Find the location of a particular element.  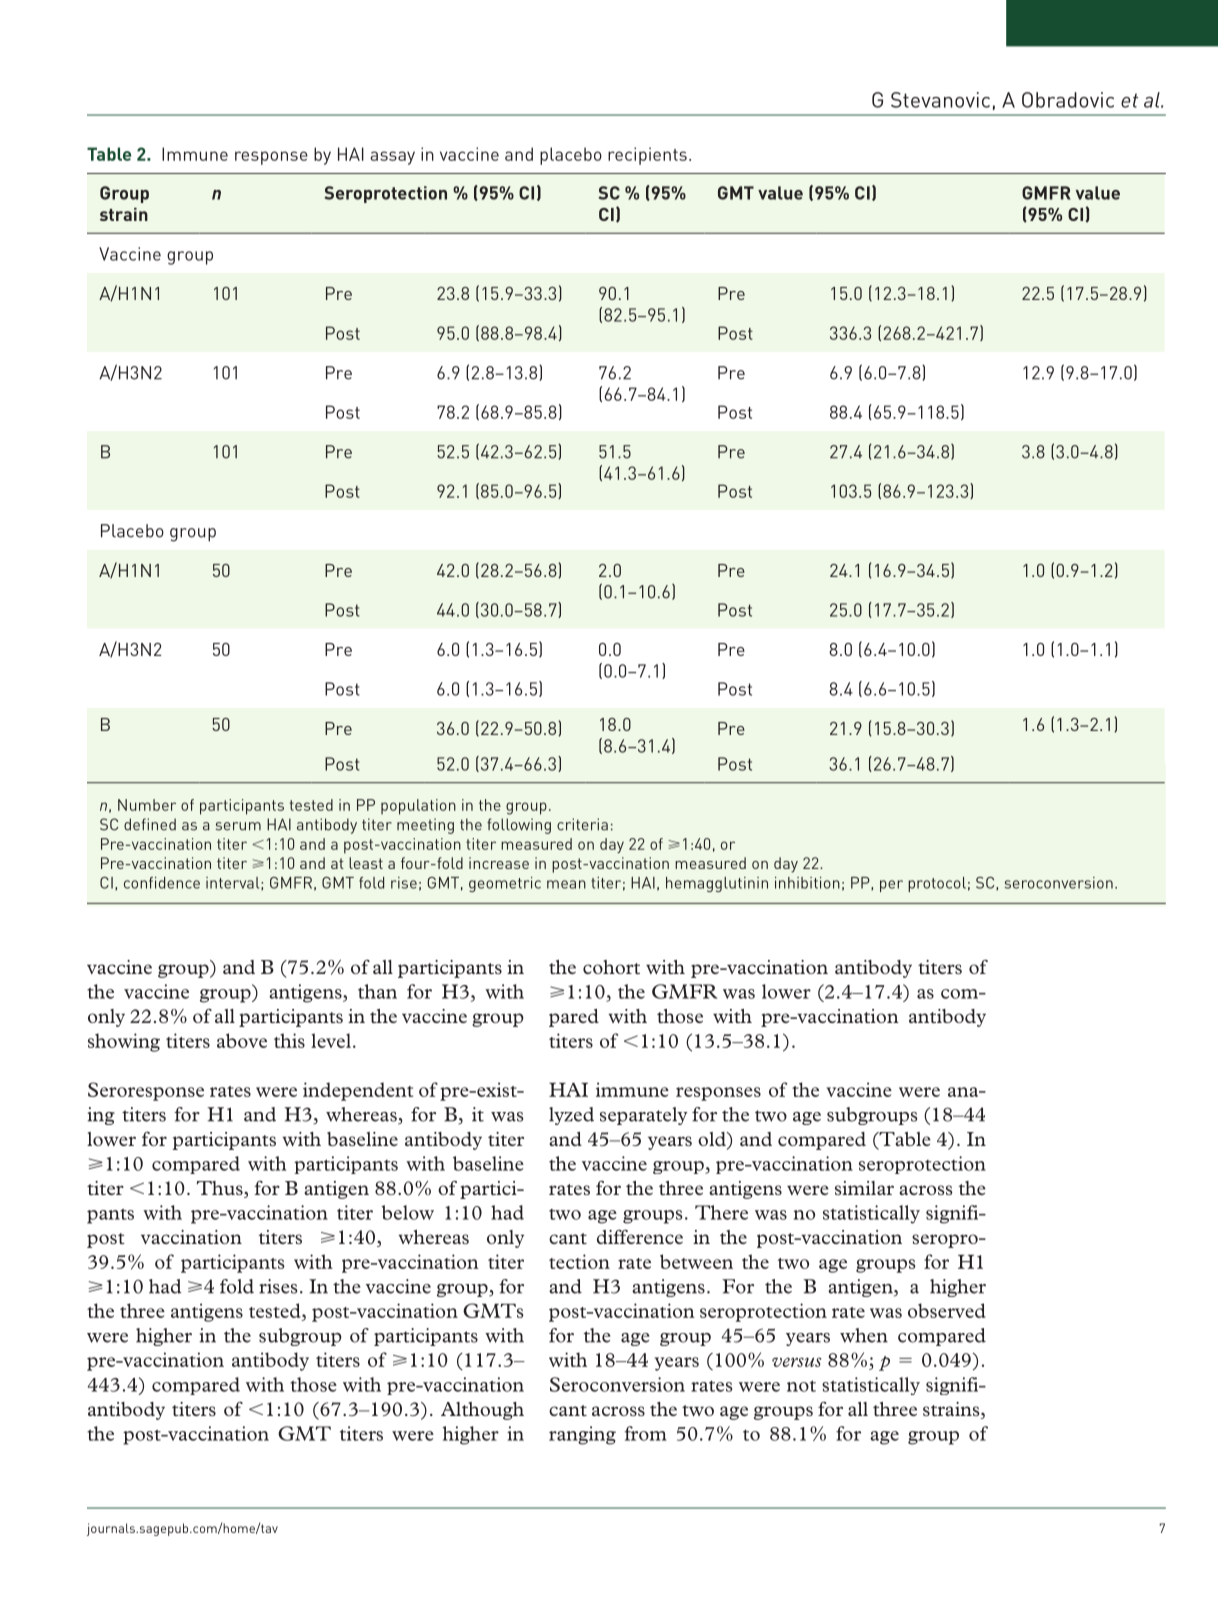

recipients is located at coordinates (647, 156).
